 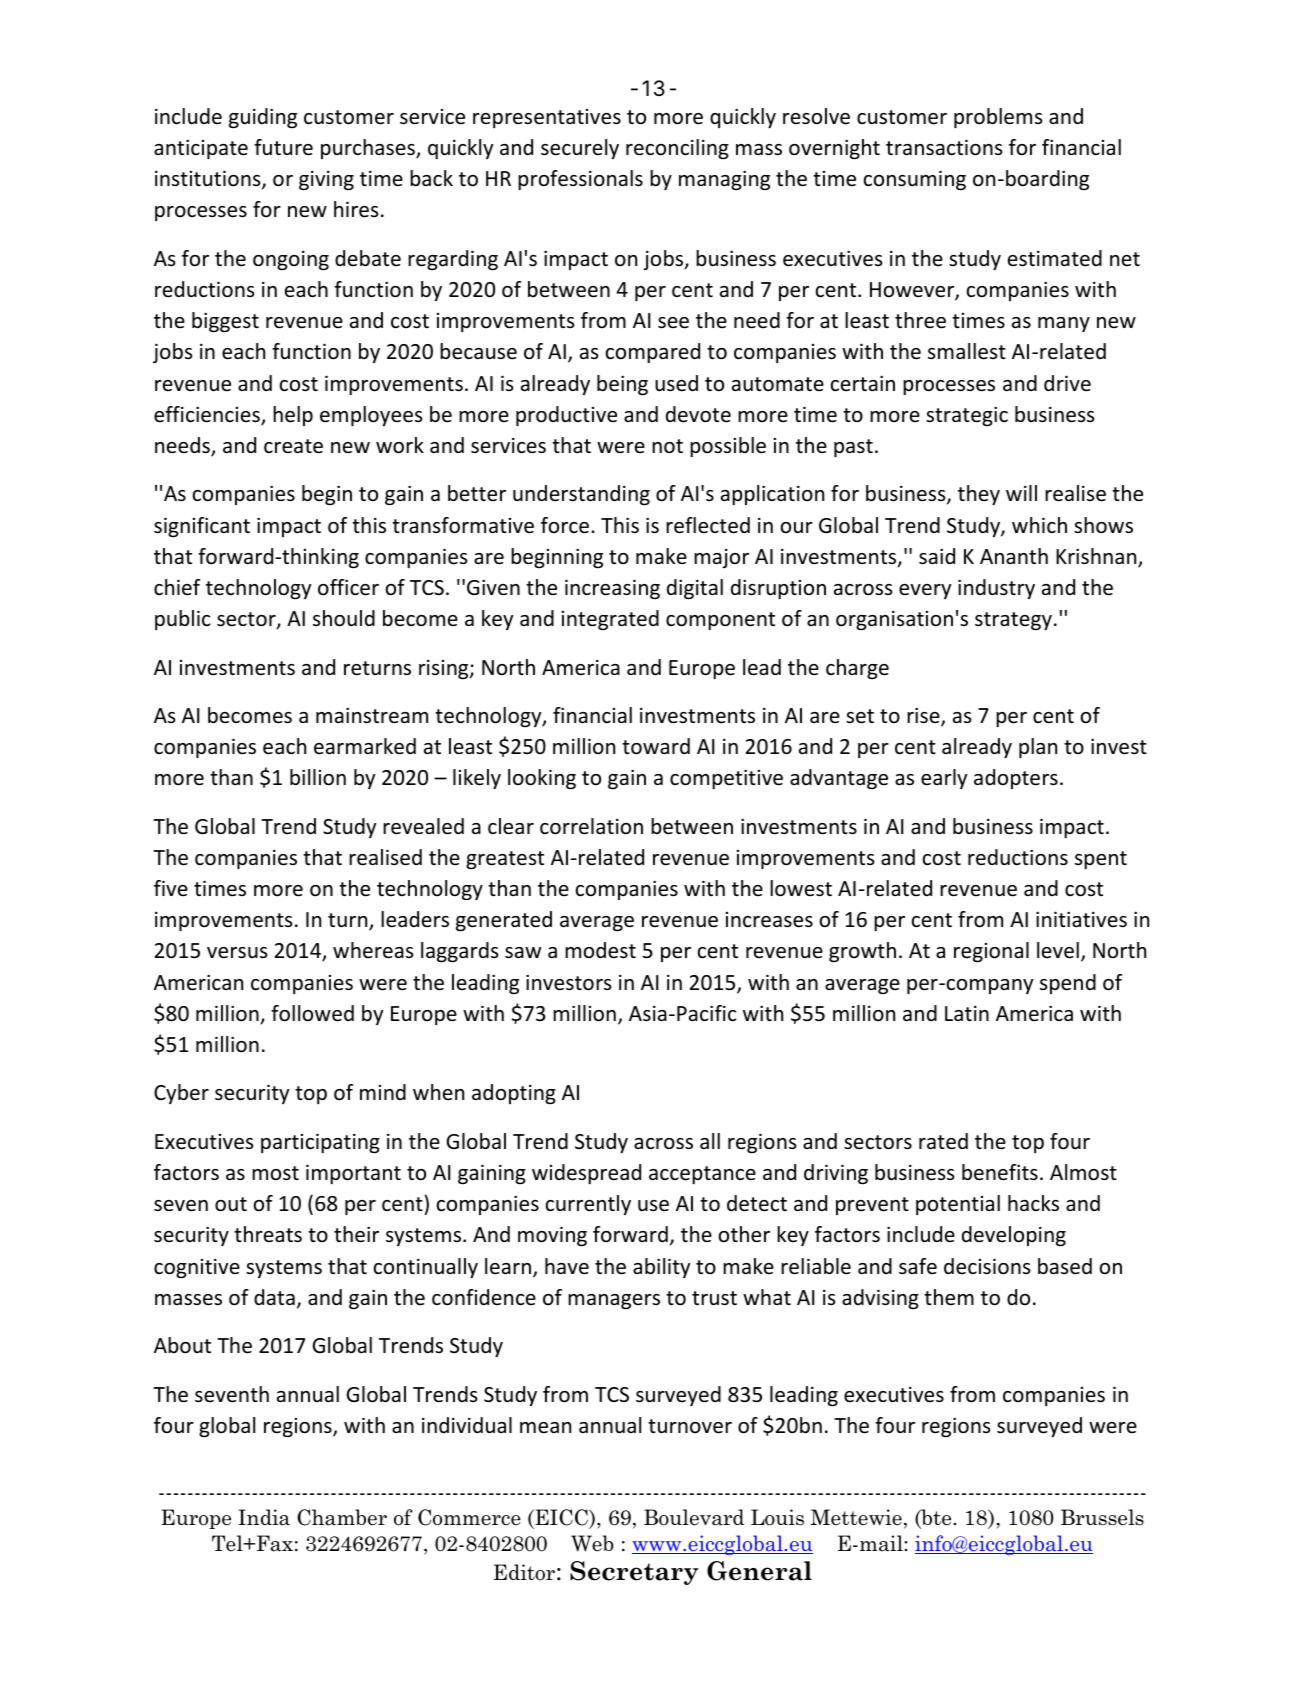 I want to click on adopters, so click(x=1016, y=779).
